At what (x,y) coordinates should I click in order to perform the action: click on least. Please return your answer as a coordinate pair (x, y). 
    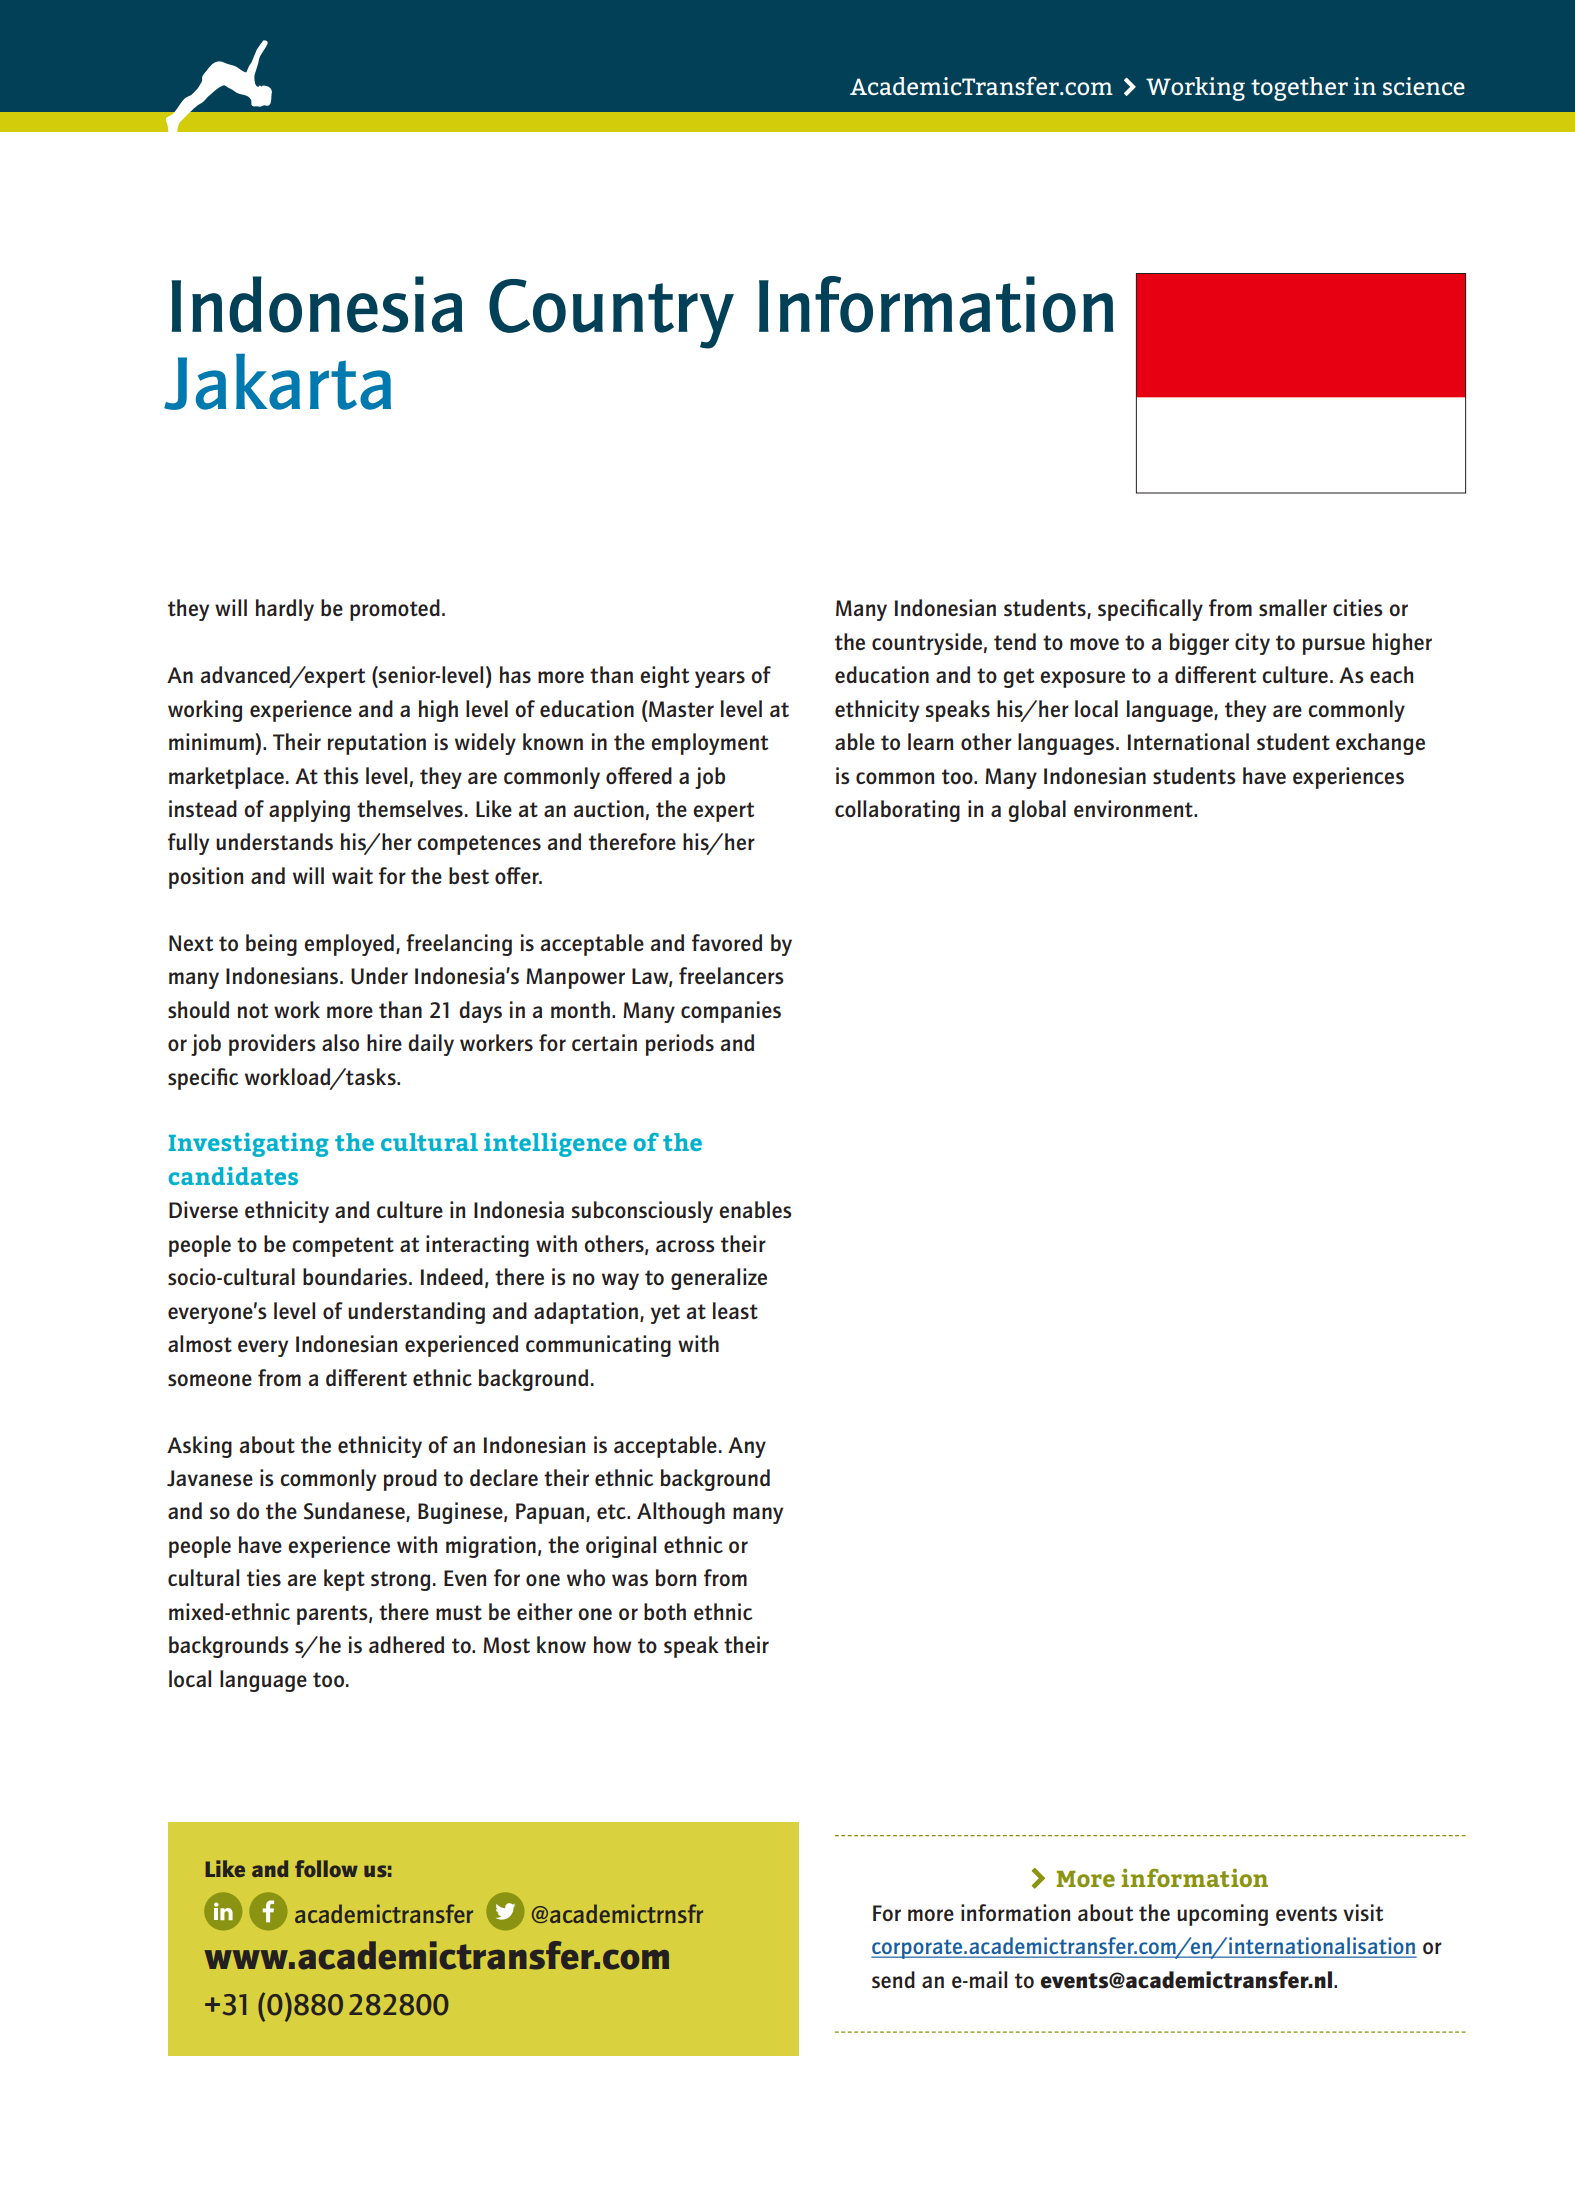
    Looking at the image, I should click on (735, 1310).
